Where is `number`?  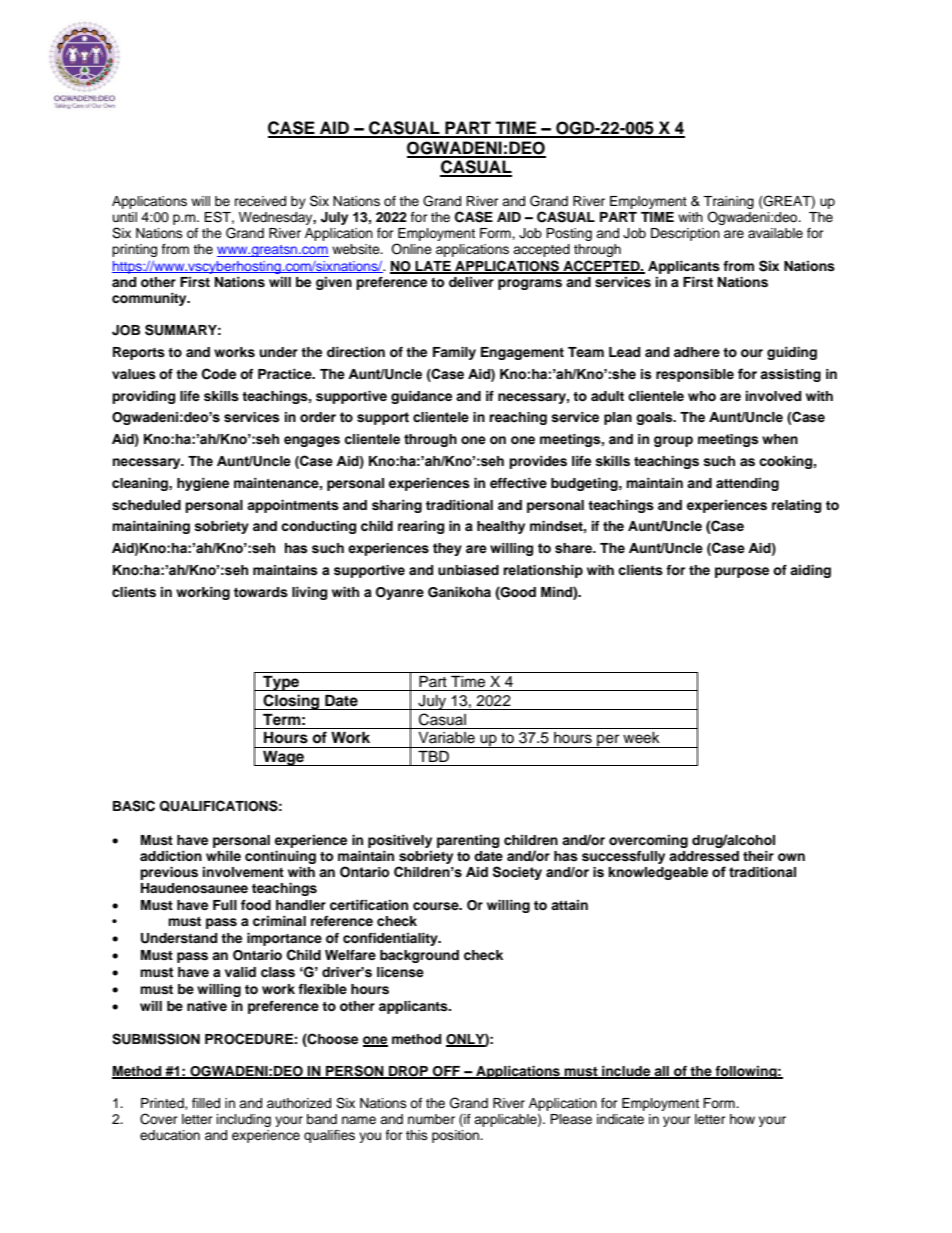
number is located at coordinates (431, 1119).
